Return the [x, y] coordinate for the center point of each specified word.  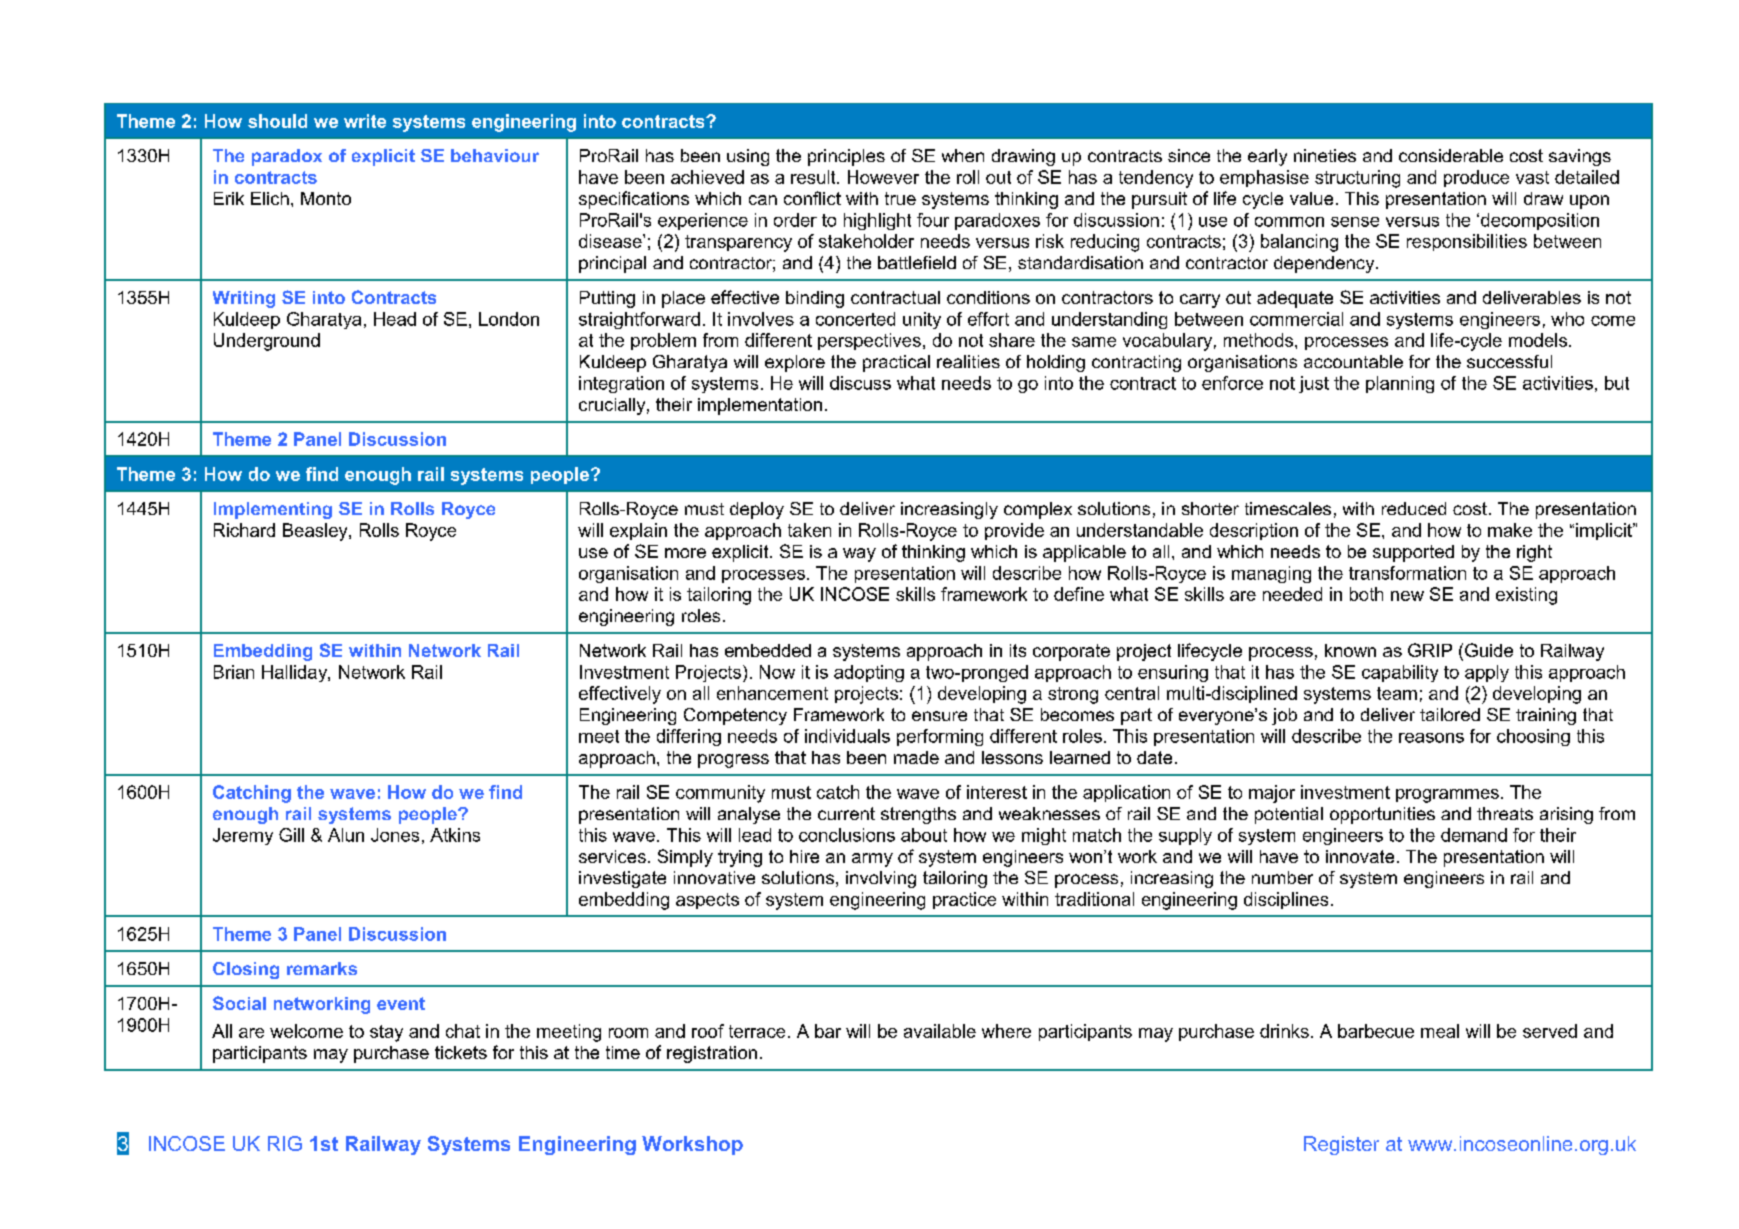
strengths [918, 815]
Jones [395, 835]
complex [1038, 510]
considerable [1451, 155]
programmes [1447, 796]
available [940, 1031]
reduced [1414, 508]
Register [1341, 1145]
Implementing [273, 510]
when [963, 155]
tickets [461, 1052]
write [365, 121]
